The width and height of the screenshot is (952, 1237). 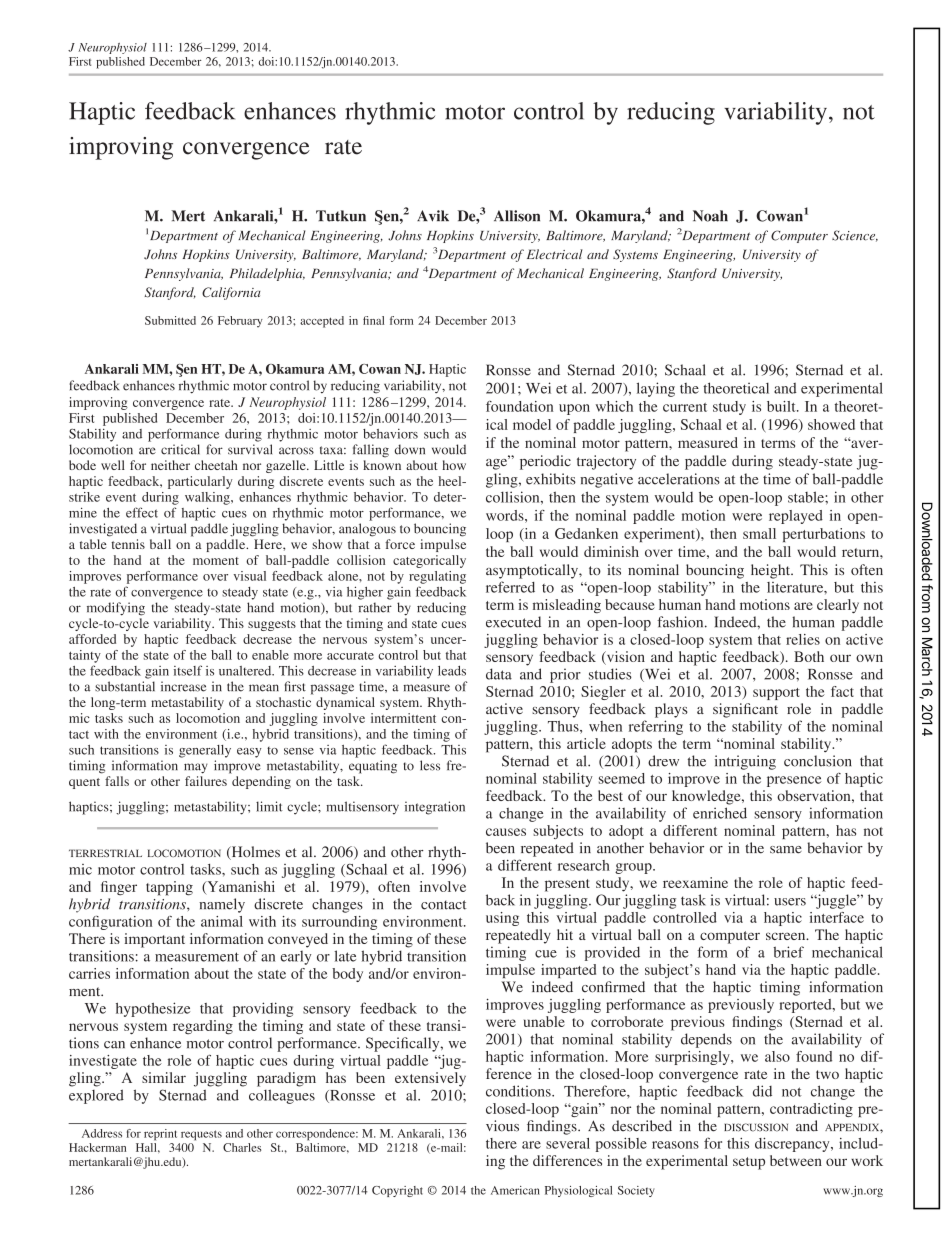 What do you see at coordinates (382, 465) in the screenshot?
I see `known` at bounding box center [382, 465].
